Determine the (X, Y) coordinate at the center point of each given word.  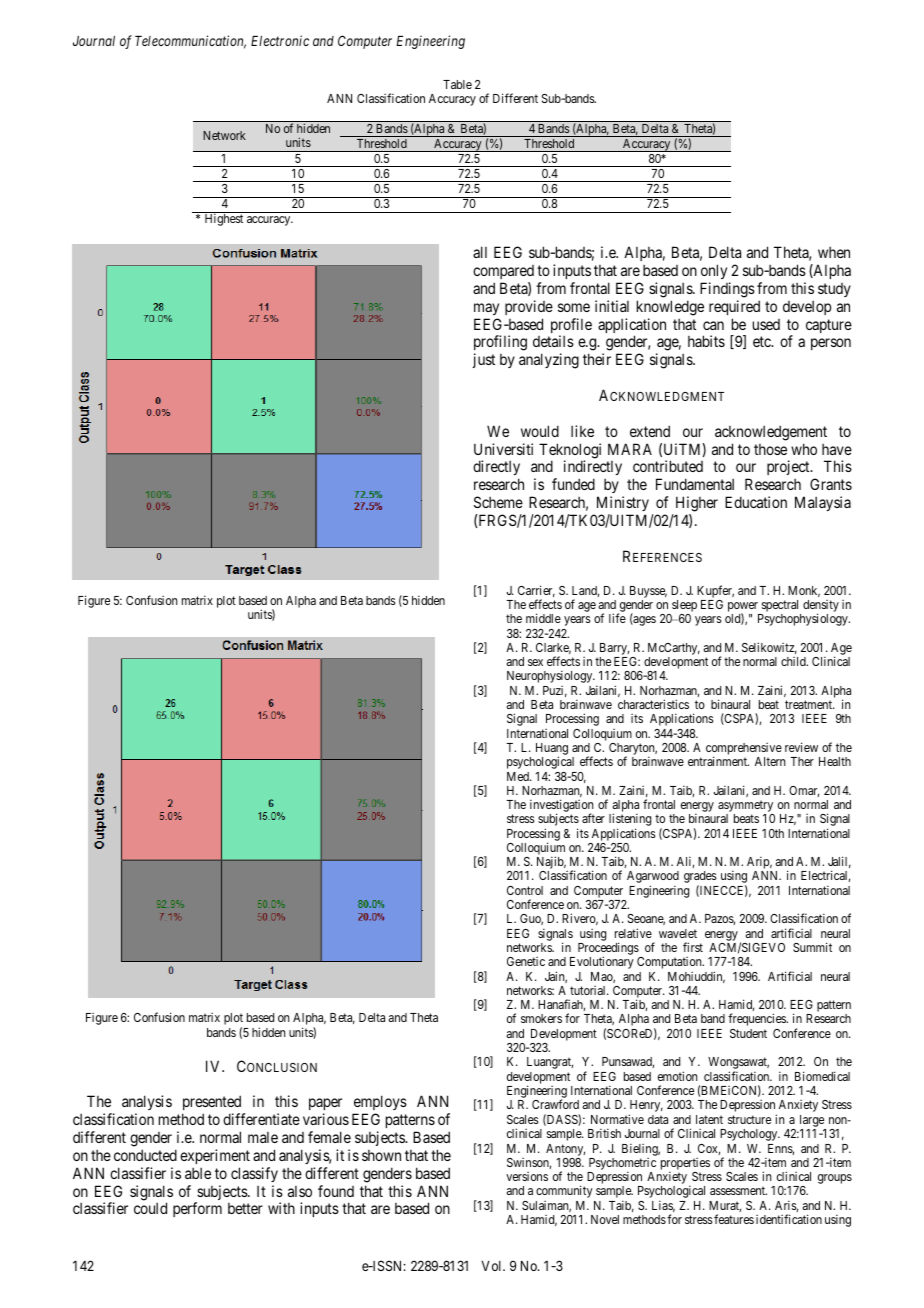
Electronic (280, 40)
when (834, 252)
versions (527, 1176)
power (744, 608)
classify (254, 1174)
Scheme (498, 502)
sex (535, 662)
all (480, 252)
